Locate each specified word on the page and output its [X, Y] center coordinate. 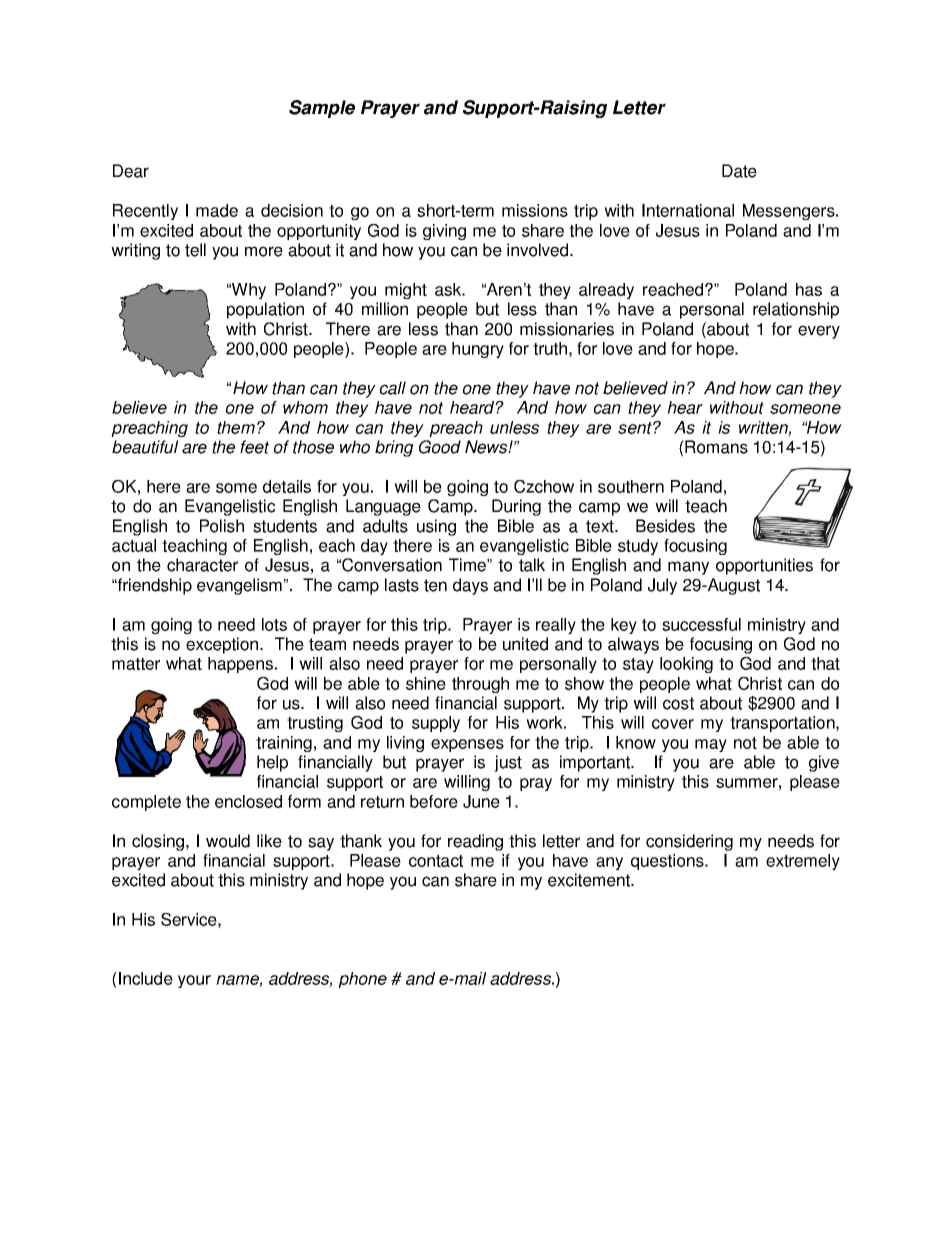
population [265, 310]
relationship [796, 310]
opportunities [764, 566]
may [711, 745]
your [194, 981]
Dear [131, 171]
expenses [467, 745]
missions [535, 210]
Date [739, 171]
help [272, 763]
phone [362, 980]
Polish [222, 526]
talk [532, 565]
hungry [478, 350]
